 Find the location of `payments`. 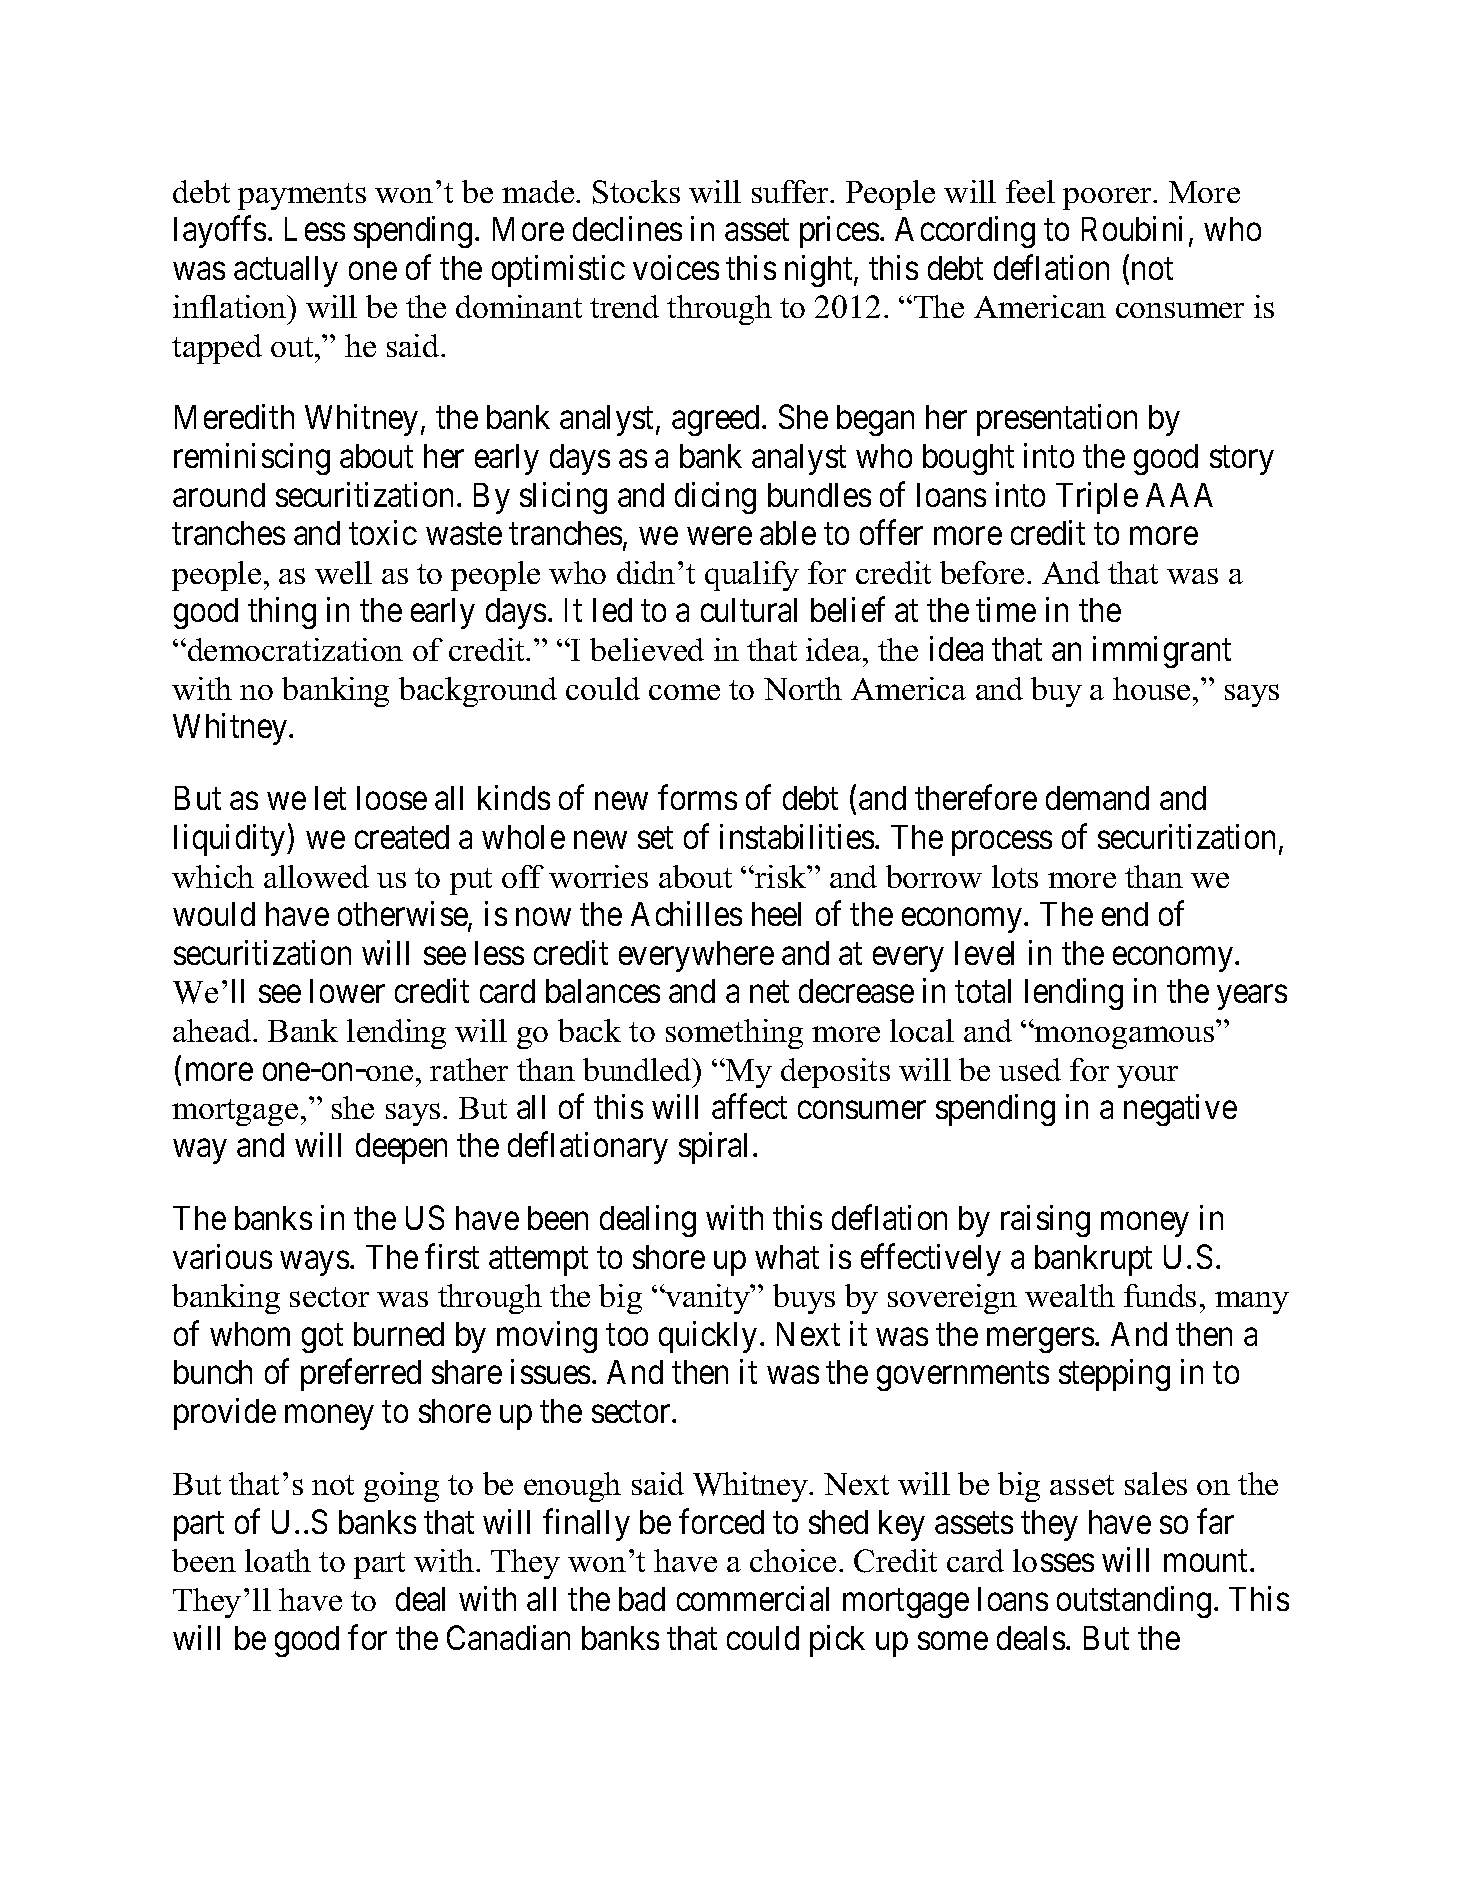

payments is located at coordinates (302, 196).
